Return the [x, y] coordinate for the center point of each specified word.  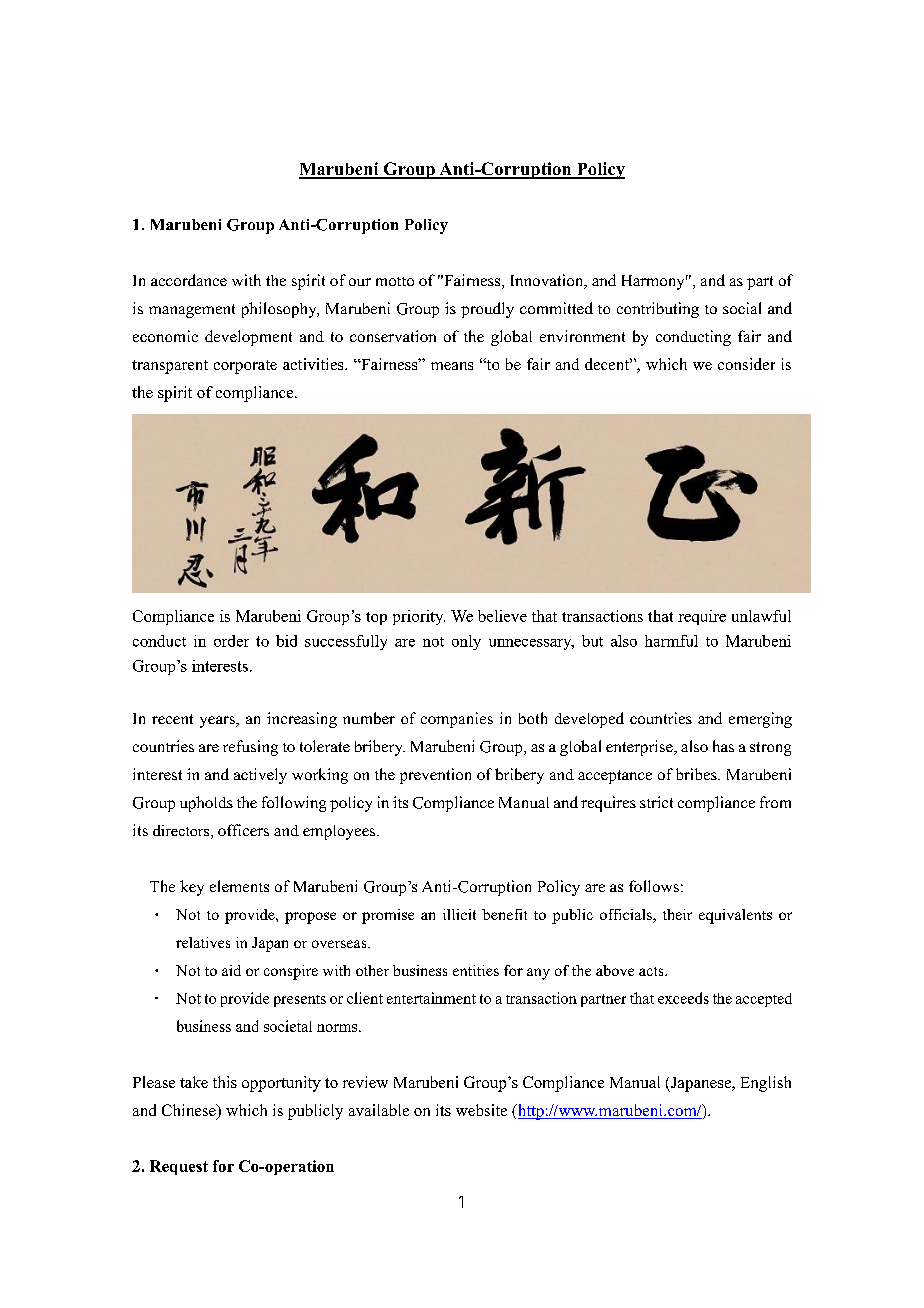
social [742, 308]
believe [502, 616]
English [766, 1084]
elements [239, 886]
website [481, 1110]
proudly [487, 310]
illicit [459, 914]
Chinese [190, 1111]
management [192, 311]
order [231, 641]
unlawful [761, 616]
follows [654, 886]
